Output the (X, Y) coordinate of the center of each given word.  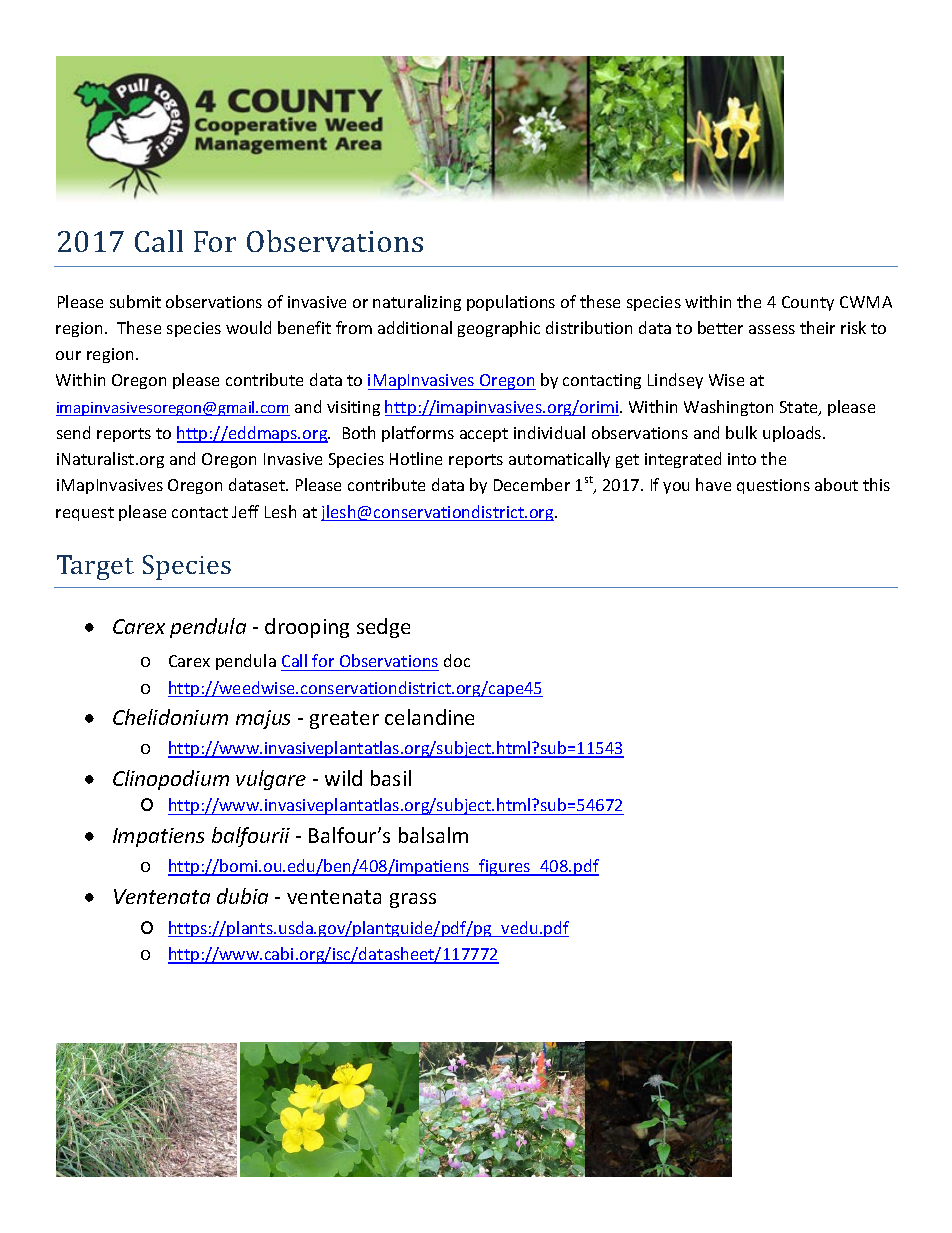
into (742, 459)
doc (457, 660)
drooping (307, 628)
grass (413, 900)
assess (772, 329)
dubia (242, 896)
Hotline (416, 458)
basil (391, 778)
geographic (499, 329)
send (73, 432)
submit (135, 301)
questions (773, 486)
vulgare (271, 780)
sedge (383, 628)
